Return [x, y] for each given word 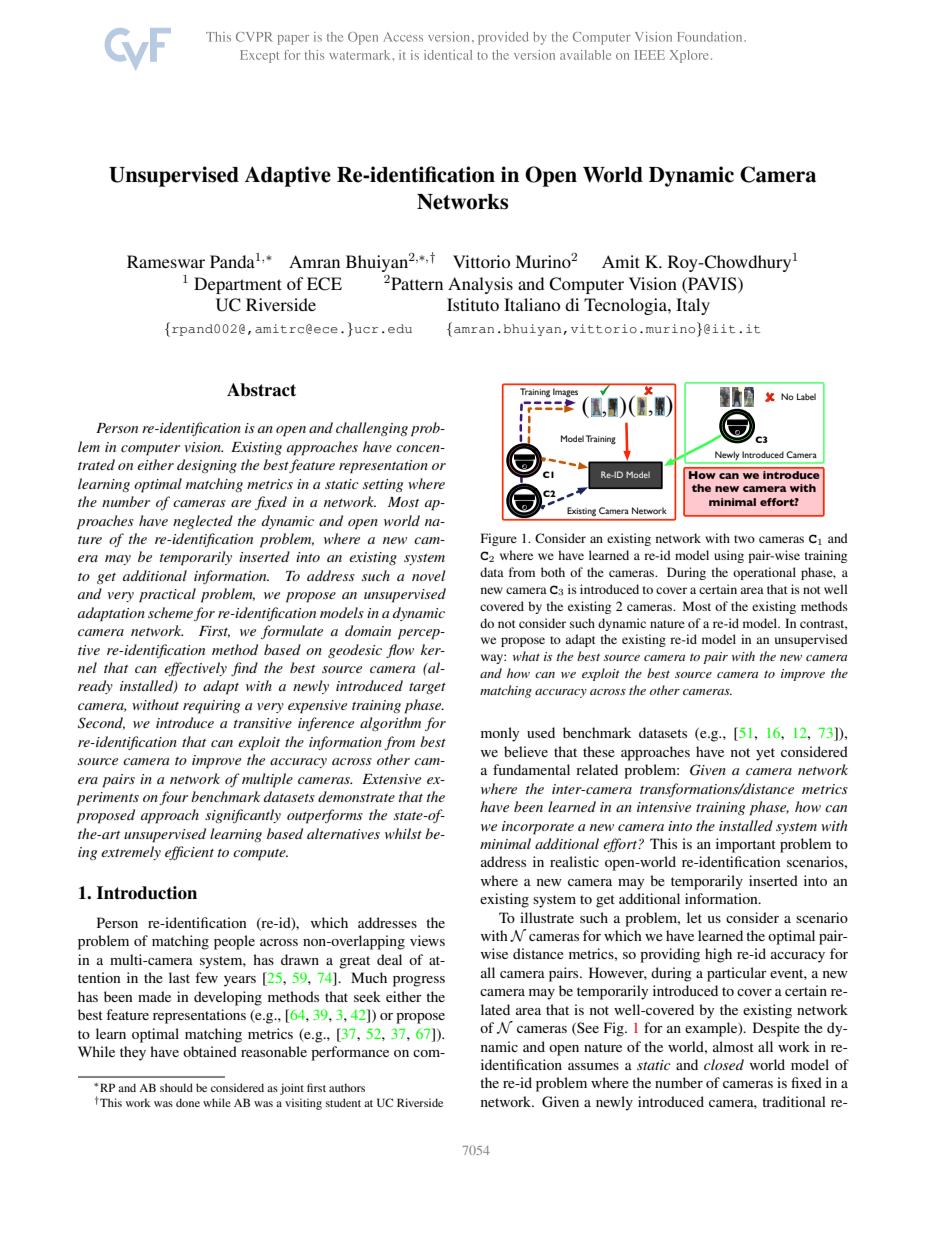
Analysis [480, 285]
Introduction [147, 893]
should [176, 1087]
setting [383, 485]
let [694, 917]
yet [765, 754]
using [729, 556]
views [427, 940]
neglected [203, 522]
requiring [211, 707]
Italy [693, 306]
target [427, 688]
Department [238, 285]
